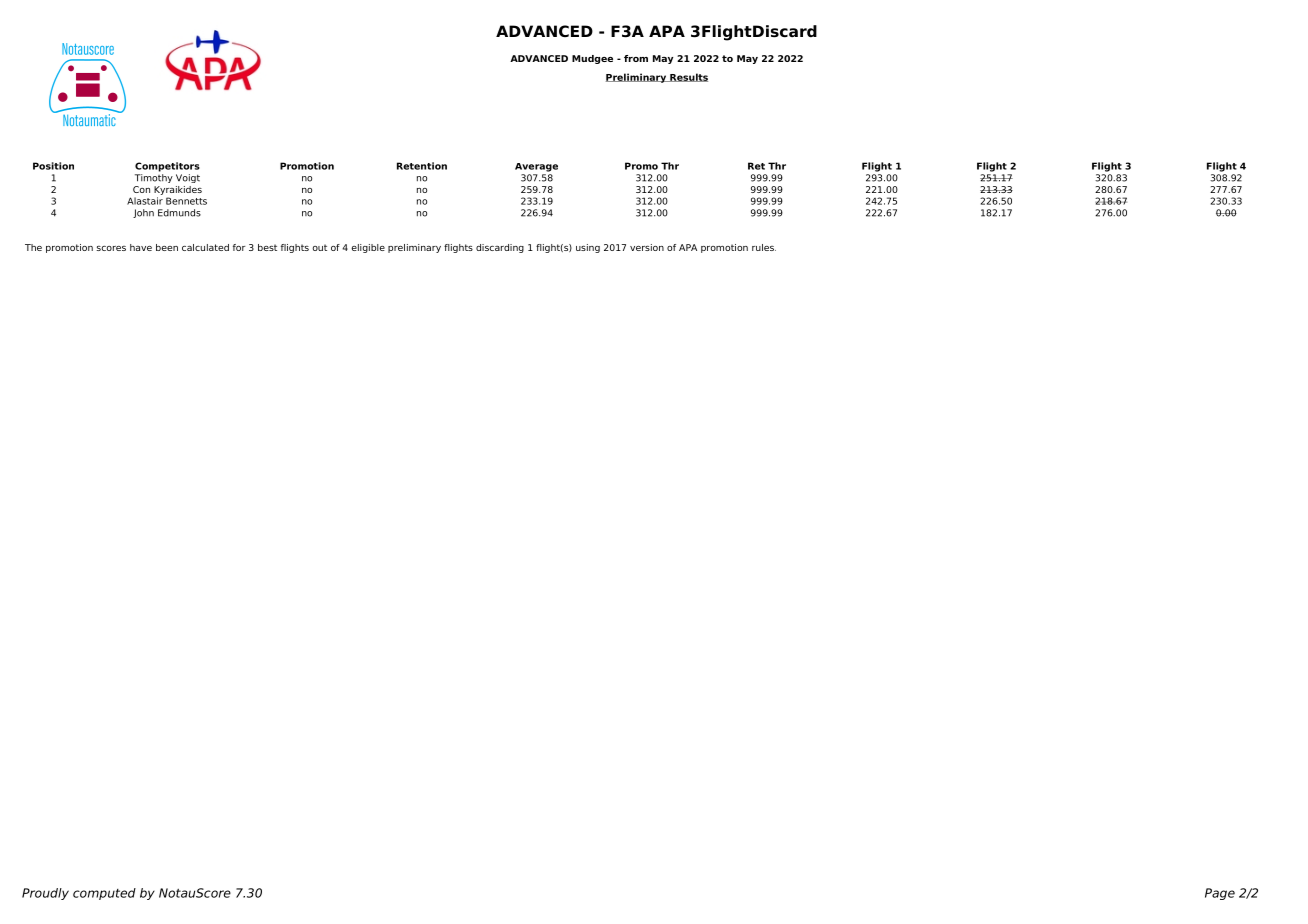  I want to click on Proudly, so click(45, 894).
